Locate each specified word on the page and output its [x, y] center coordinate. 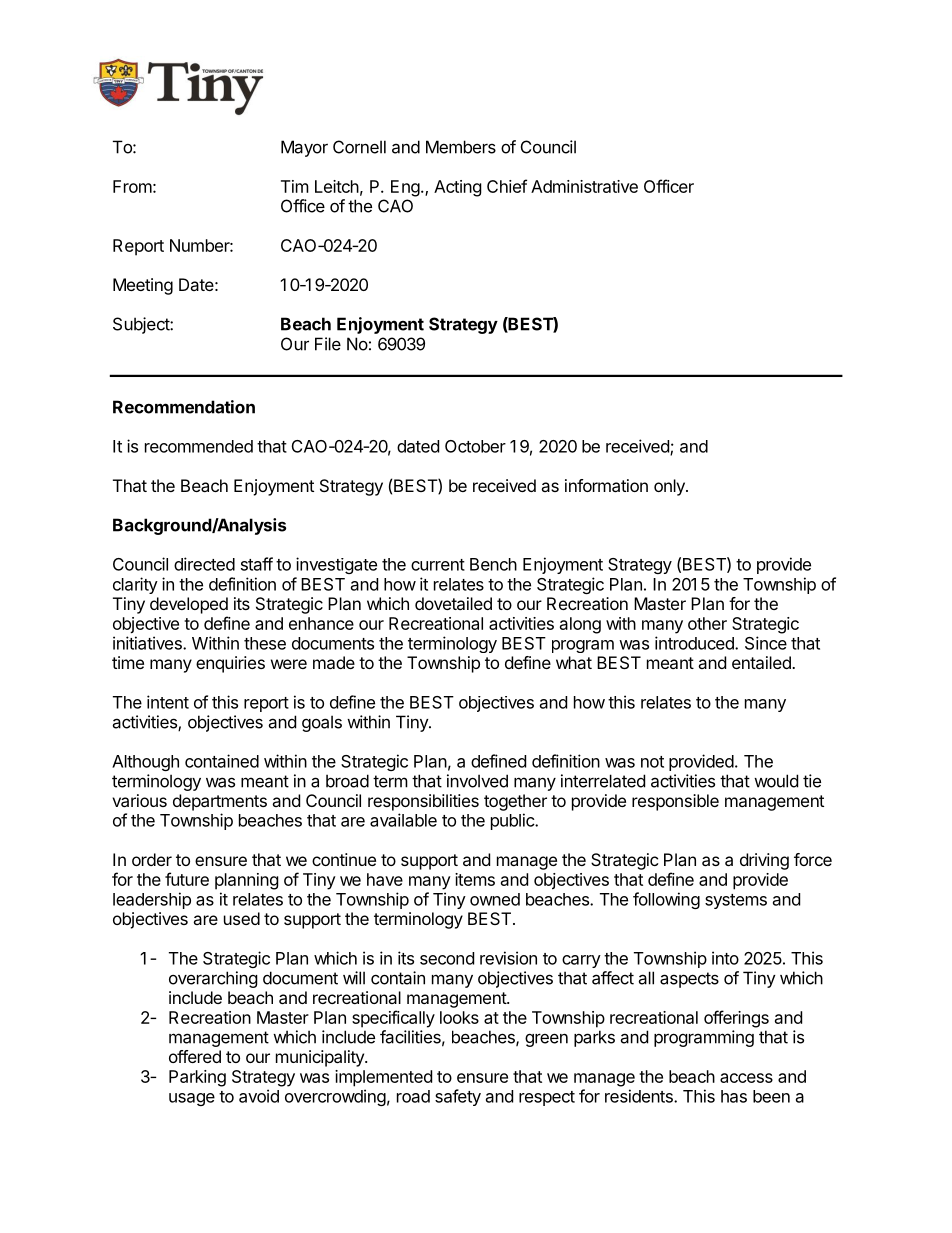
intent [168, 702]
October [475, 446]
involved [477, 781]
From [132, 186]
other [707, 623]
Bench [493, 564]
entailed [762, 662]
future [187, 879]
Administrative [584, 186]
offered [195, 1056]
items [475, 879]
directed [204, 564]
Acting [458, 188]
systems [736, 901]
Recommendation [184, 407]
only [670, 487]
